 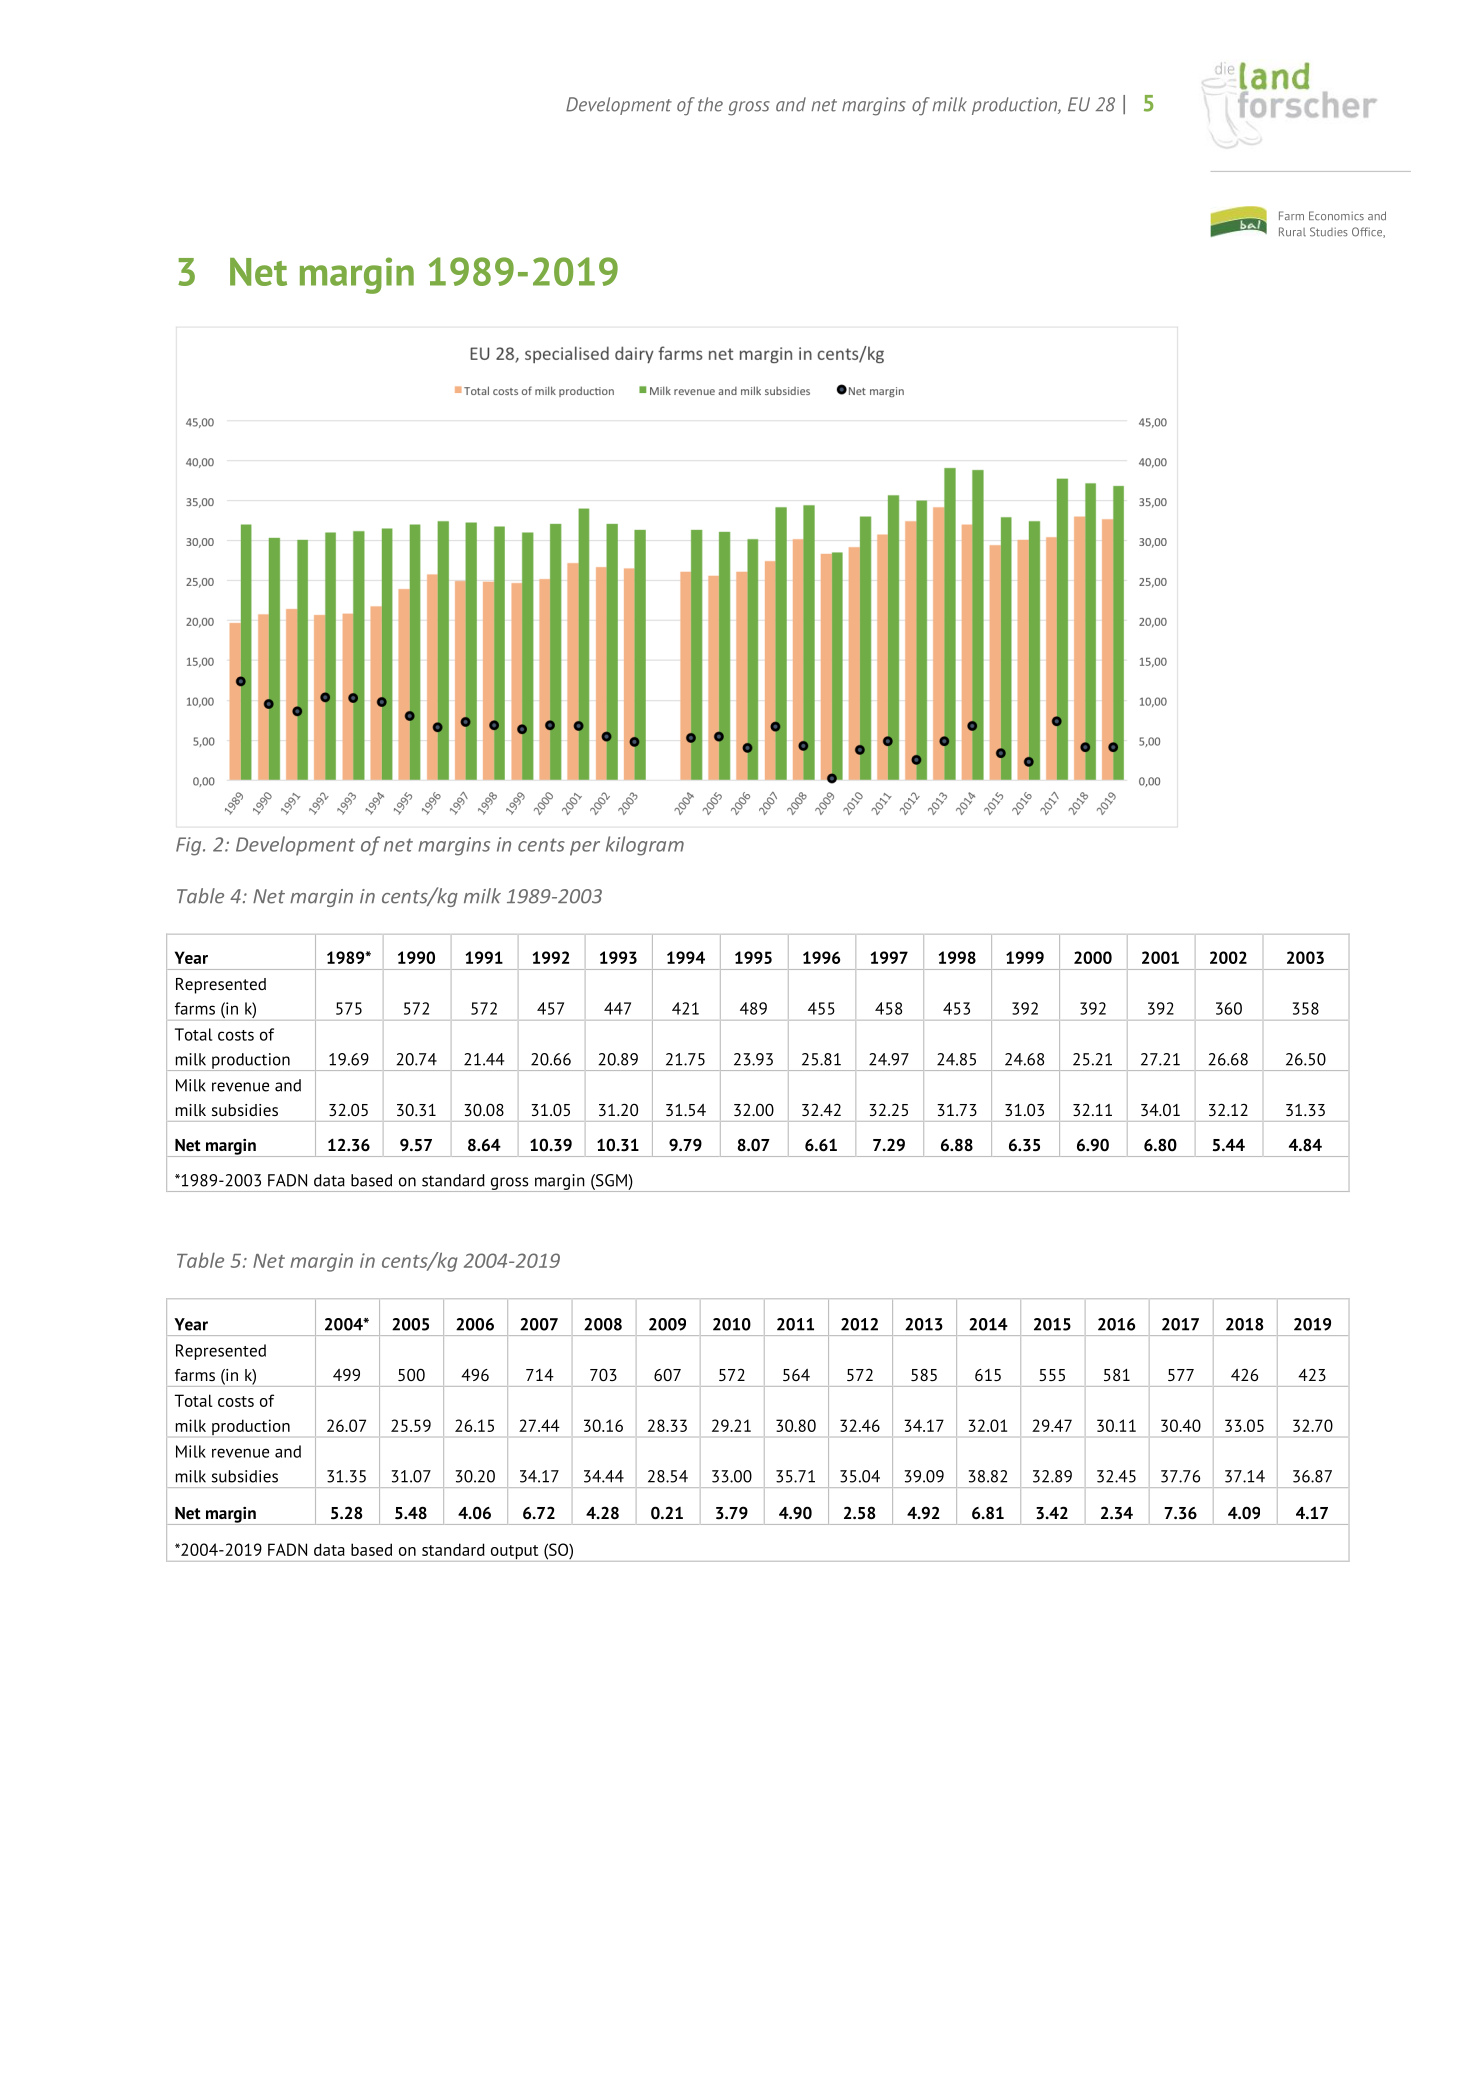 What do you see at coordinates (514, 1553) in the image?
I see `output` at bounding box center [514, 1553].
